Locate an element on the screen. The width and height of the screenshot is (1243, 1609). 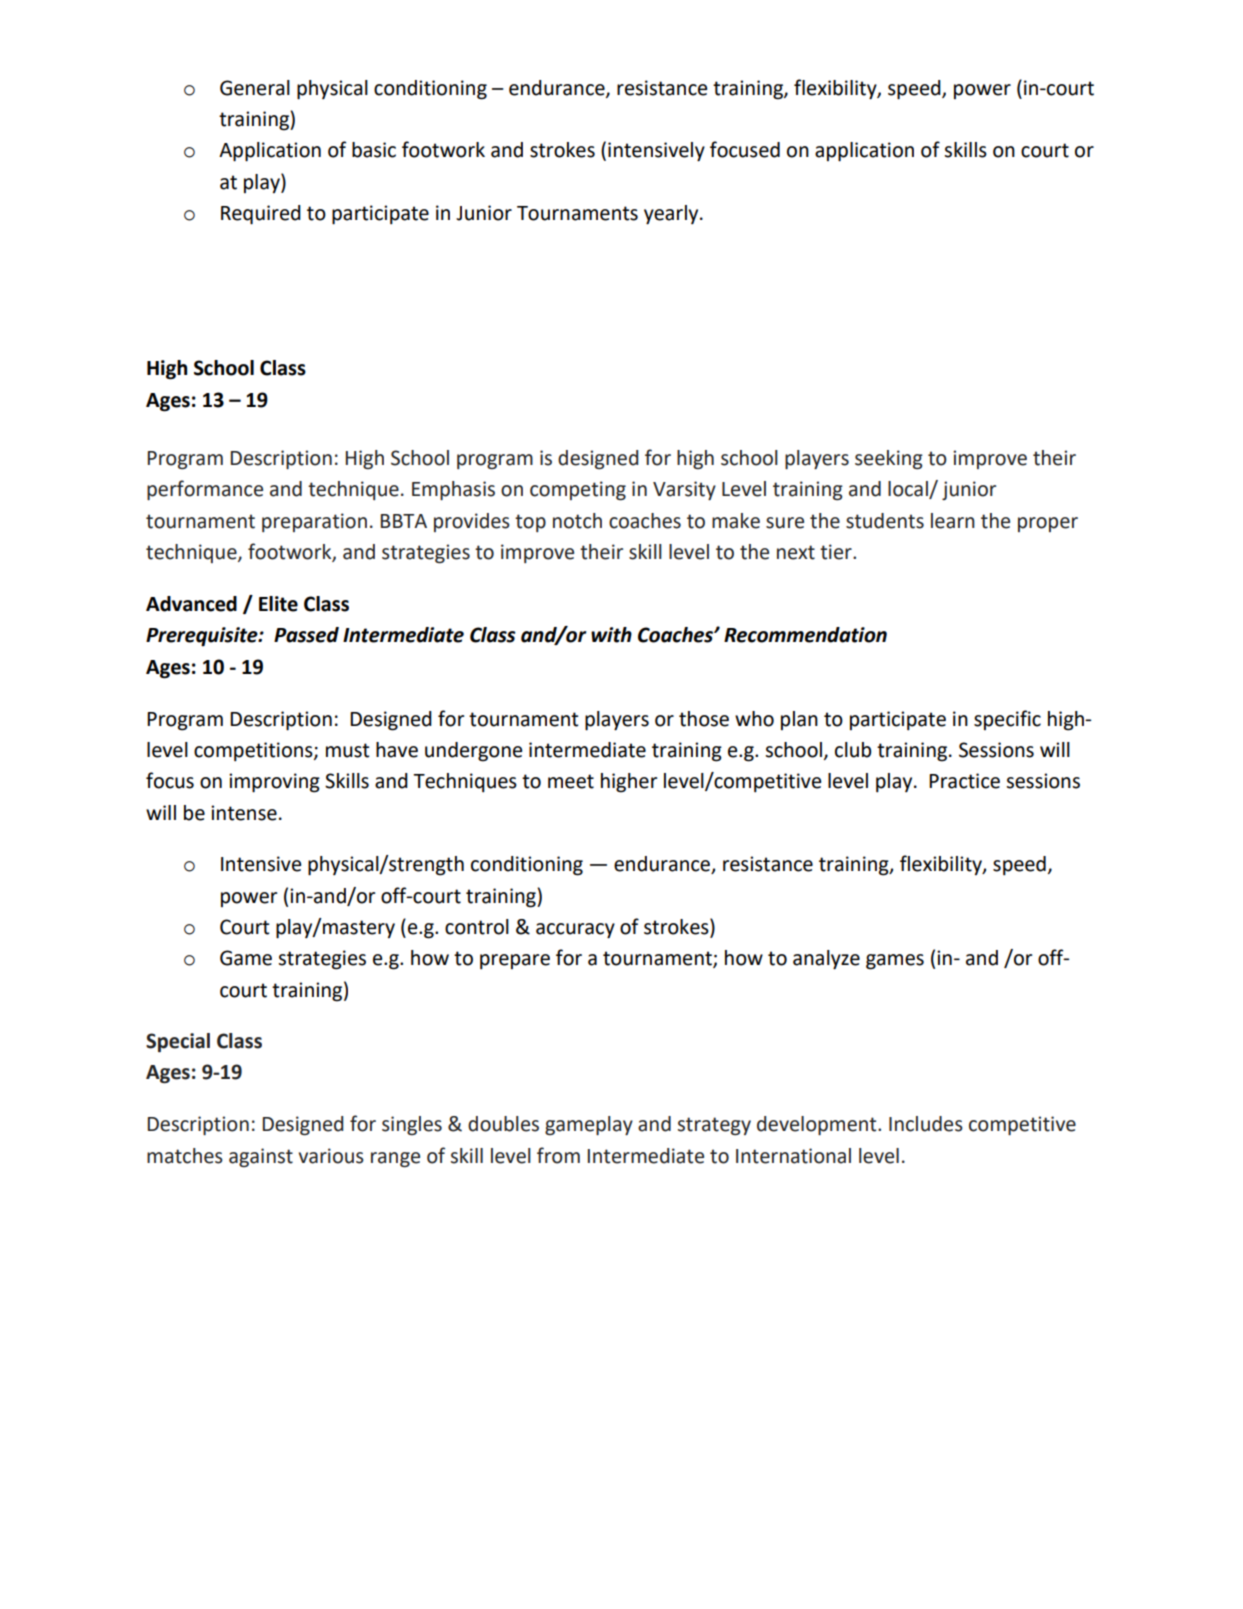
accuracy is located at coordinates (575, 931).
